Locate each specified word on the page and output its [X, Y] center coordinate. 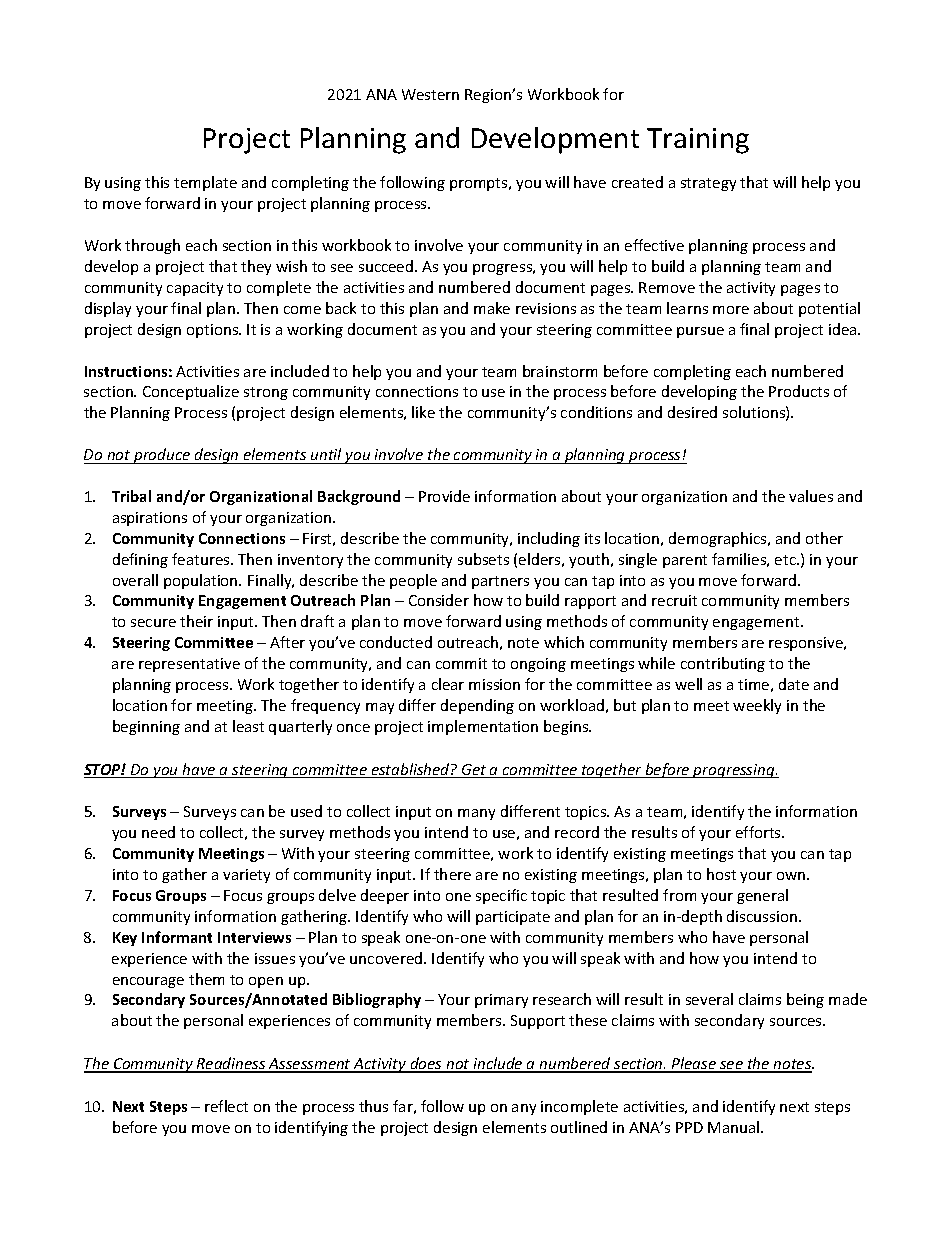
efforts [759, 832]
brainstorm [560, 371]
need [158, 832]
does [426, 1064]
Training [698, 141]
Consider [439, 600]
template [205, 183]
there [452, 874]
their [196, 621]
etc [786, 560]
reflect [226, 1106]
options [214, 331]
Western [430, 94]
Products [799, 391]
